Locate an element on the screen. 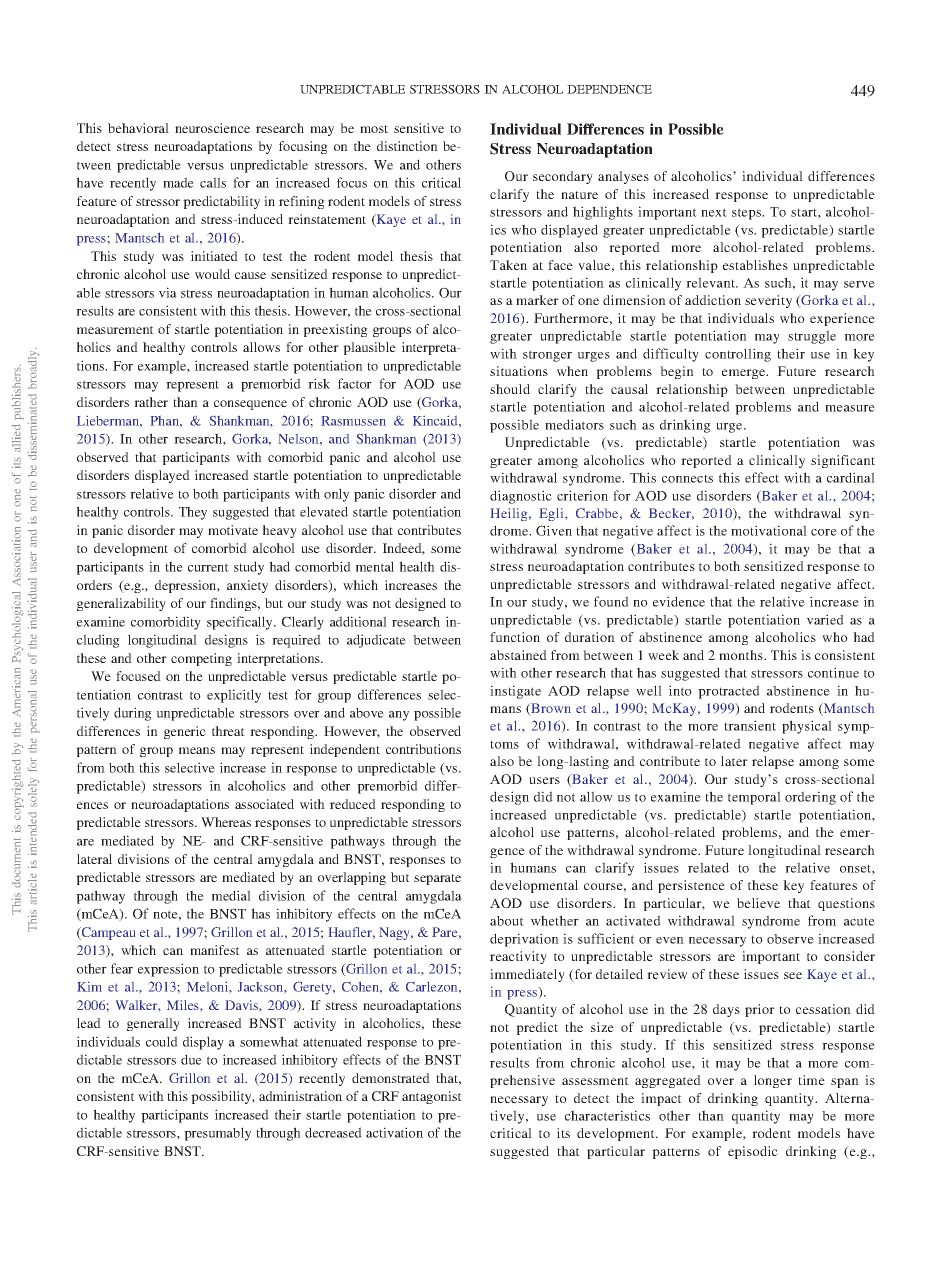  function is located at coordinates (515, 637).
